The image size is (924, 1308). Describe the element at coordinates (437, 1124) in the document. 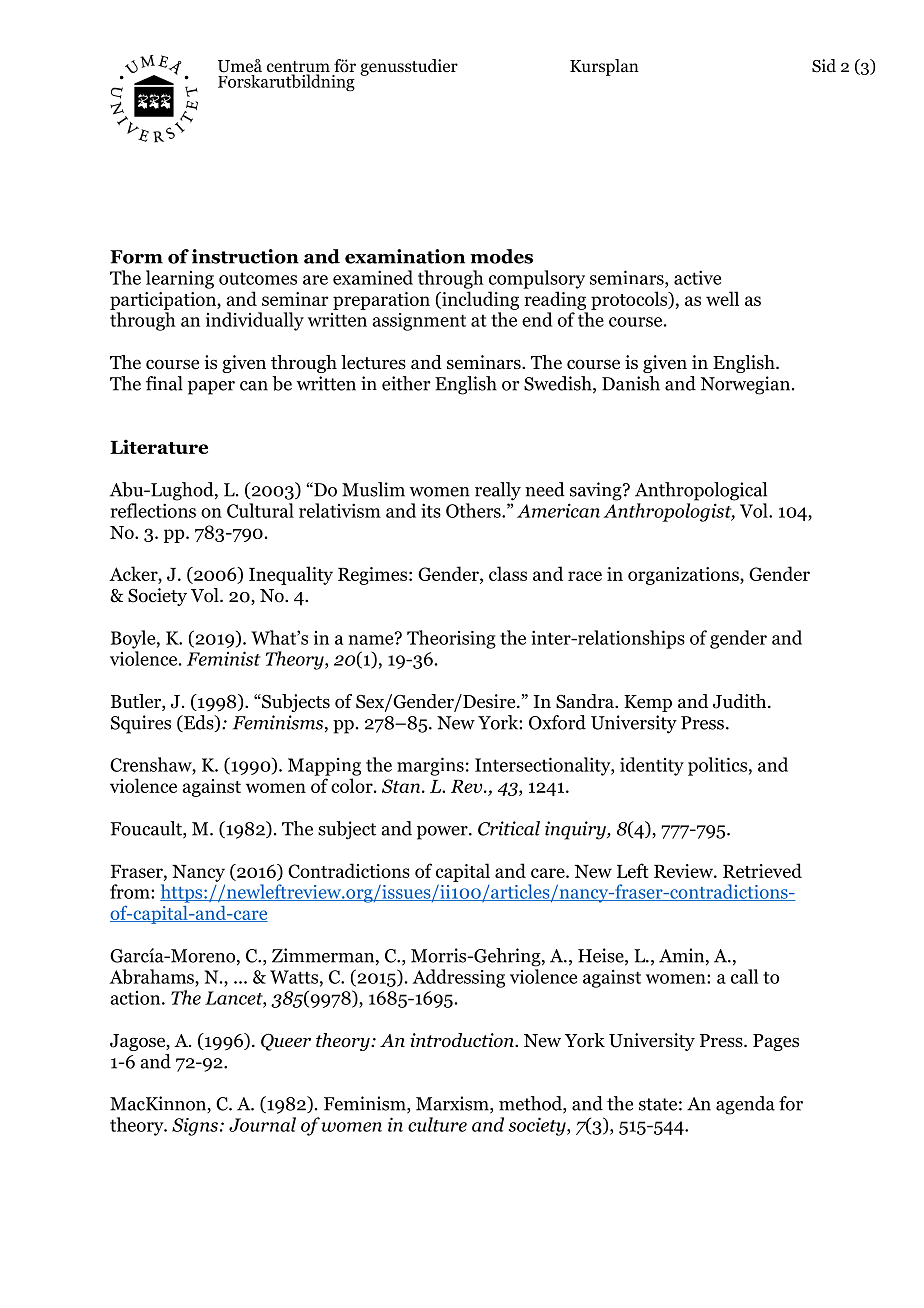

I see `culture` at that location.
